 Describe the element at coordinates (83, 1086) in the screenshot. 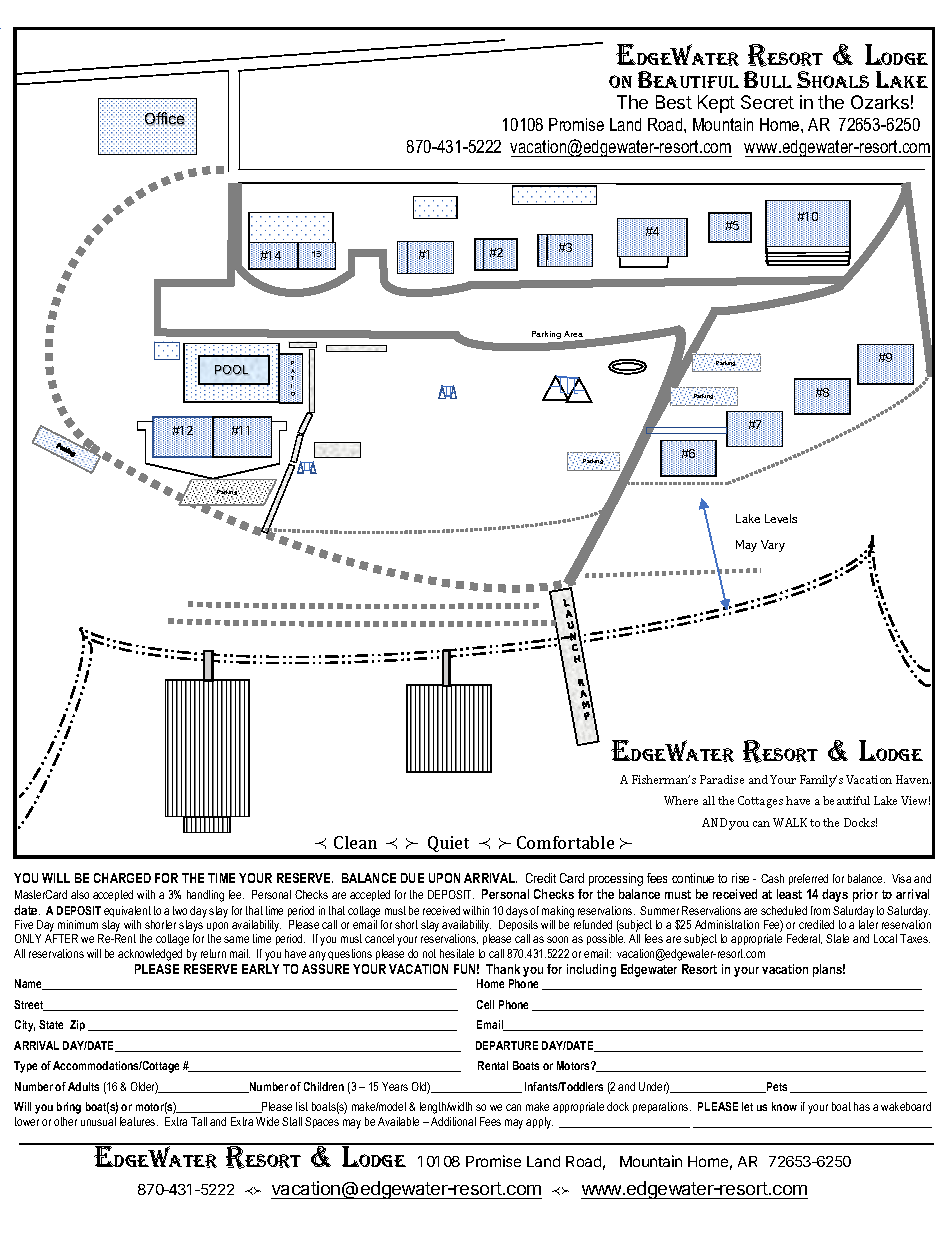

I see `Adults` at that location.
